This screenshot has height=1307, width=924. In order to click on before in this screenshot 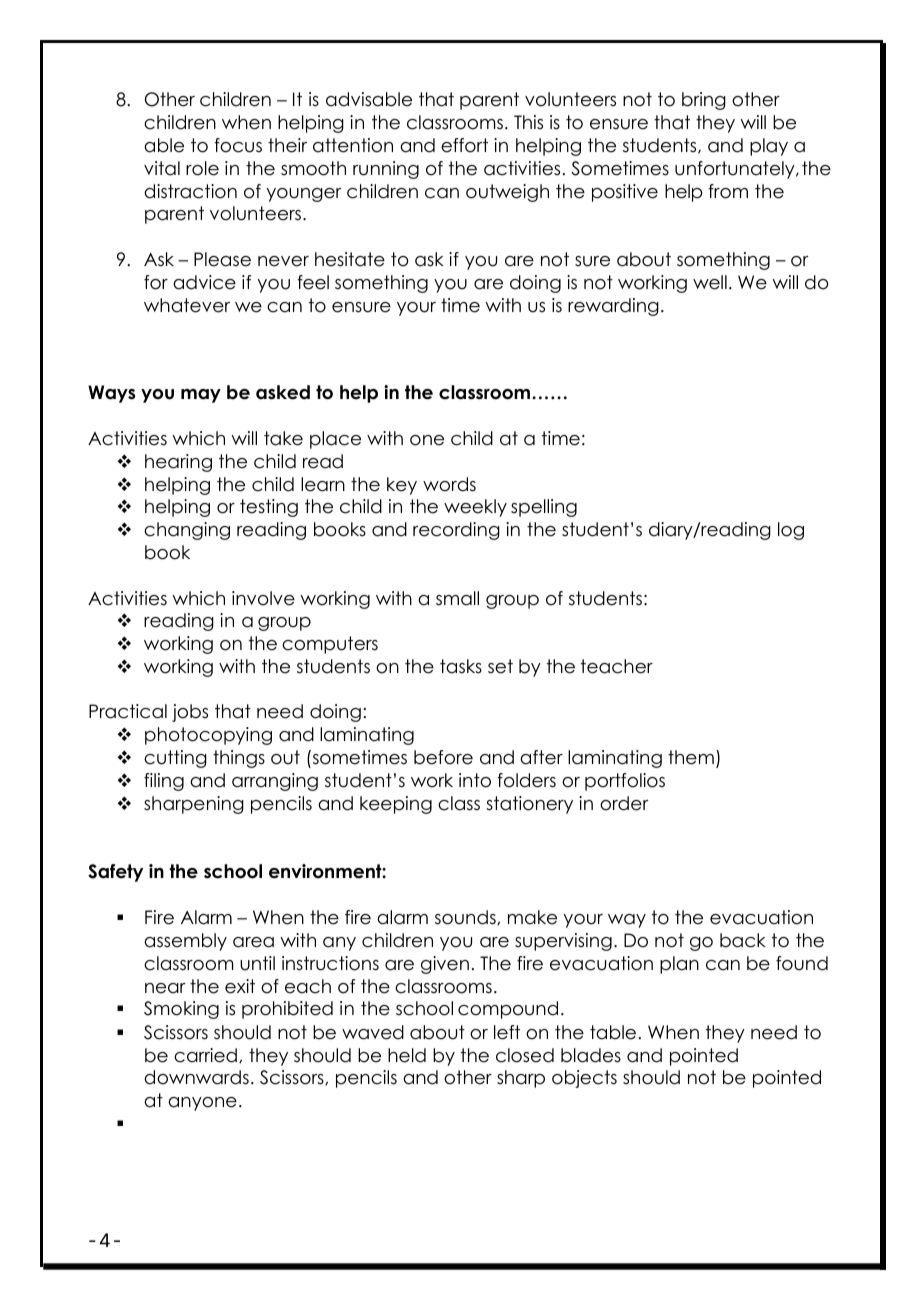, I will do `click(443, 757)`.
